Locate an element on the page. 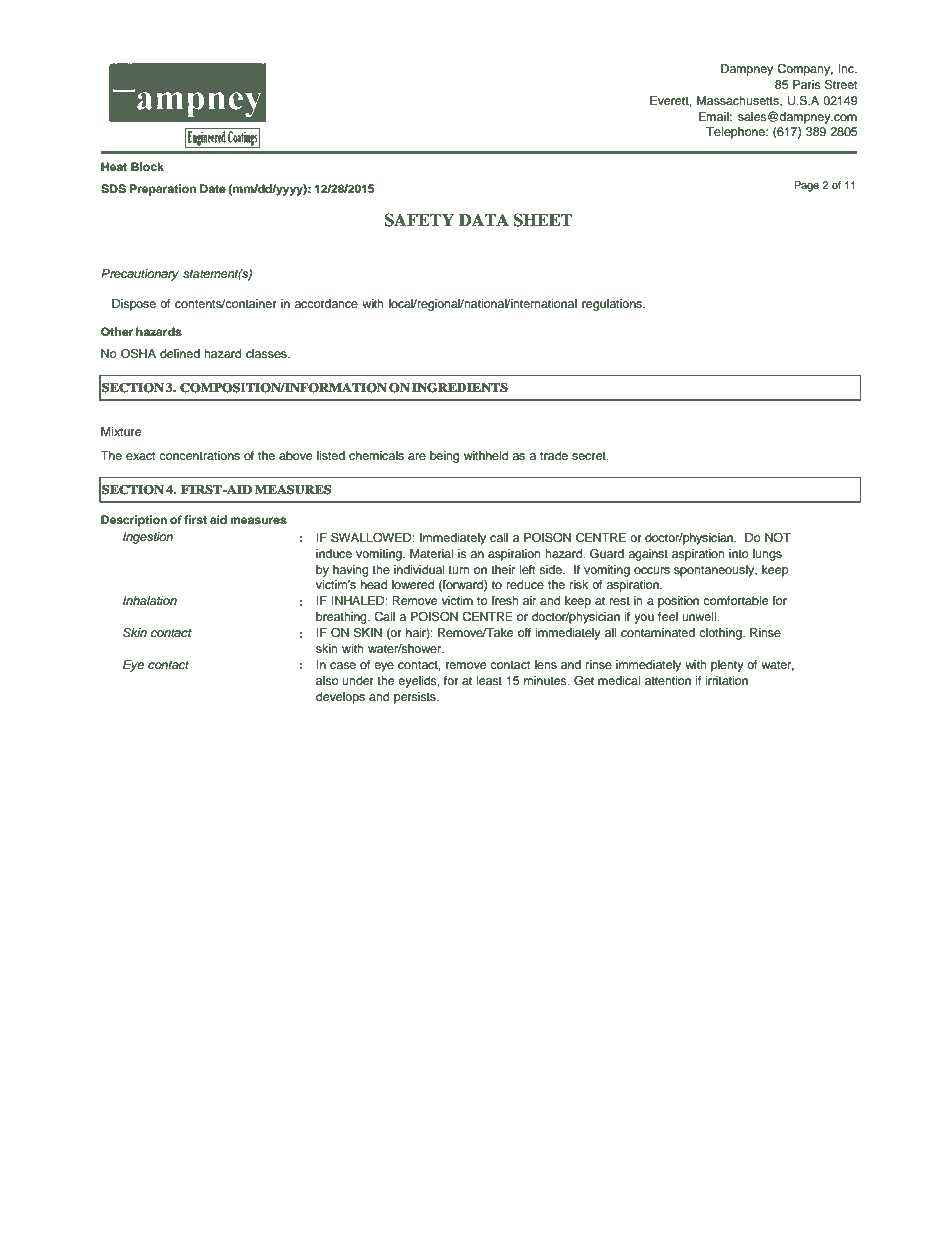 This image has height=1233, width=952. Block is located at coordinates (147, 166).
